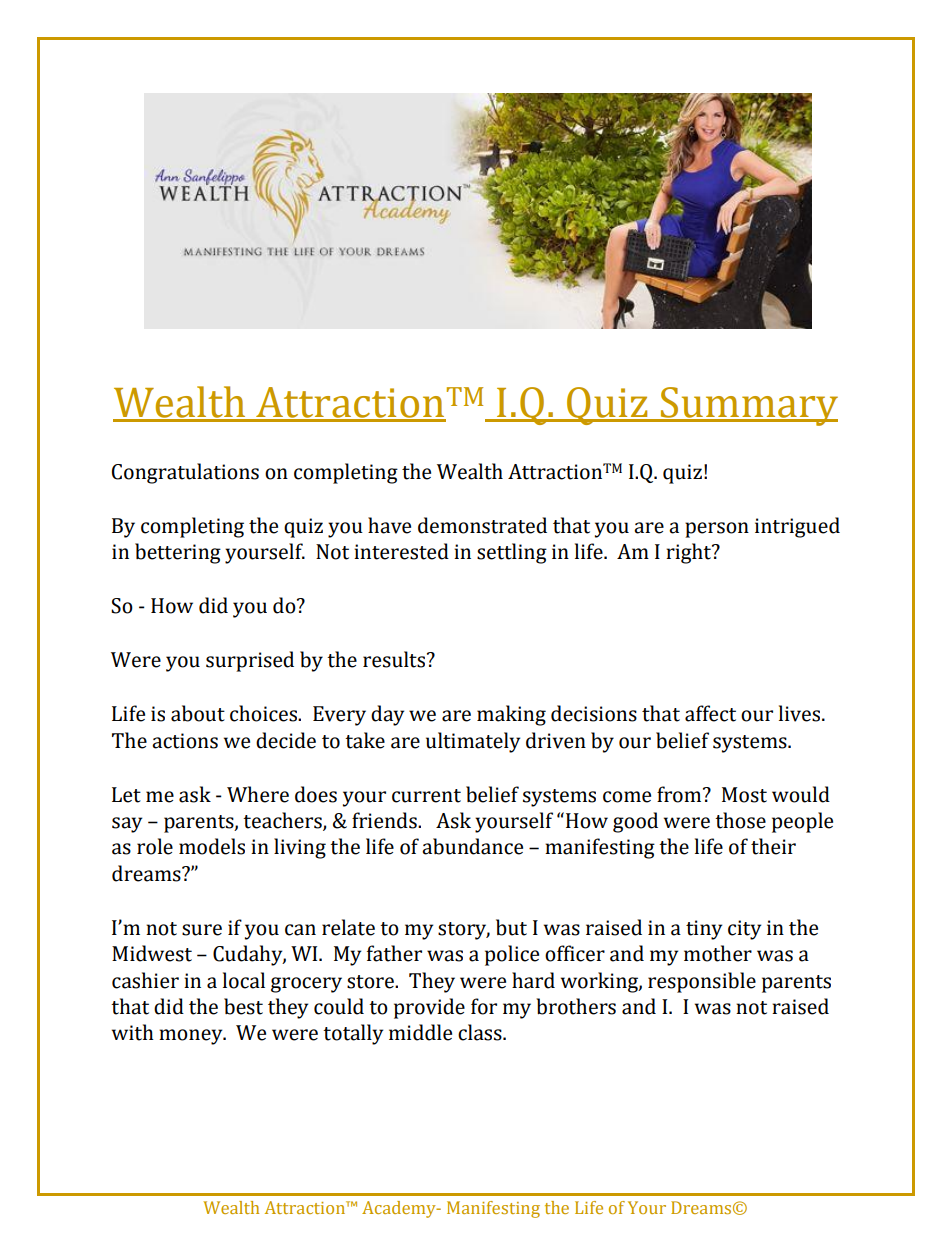  I want to click on demonstrated, so click(482, 525).
